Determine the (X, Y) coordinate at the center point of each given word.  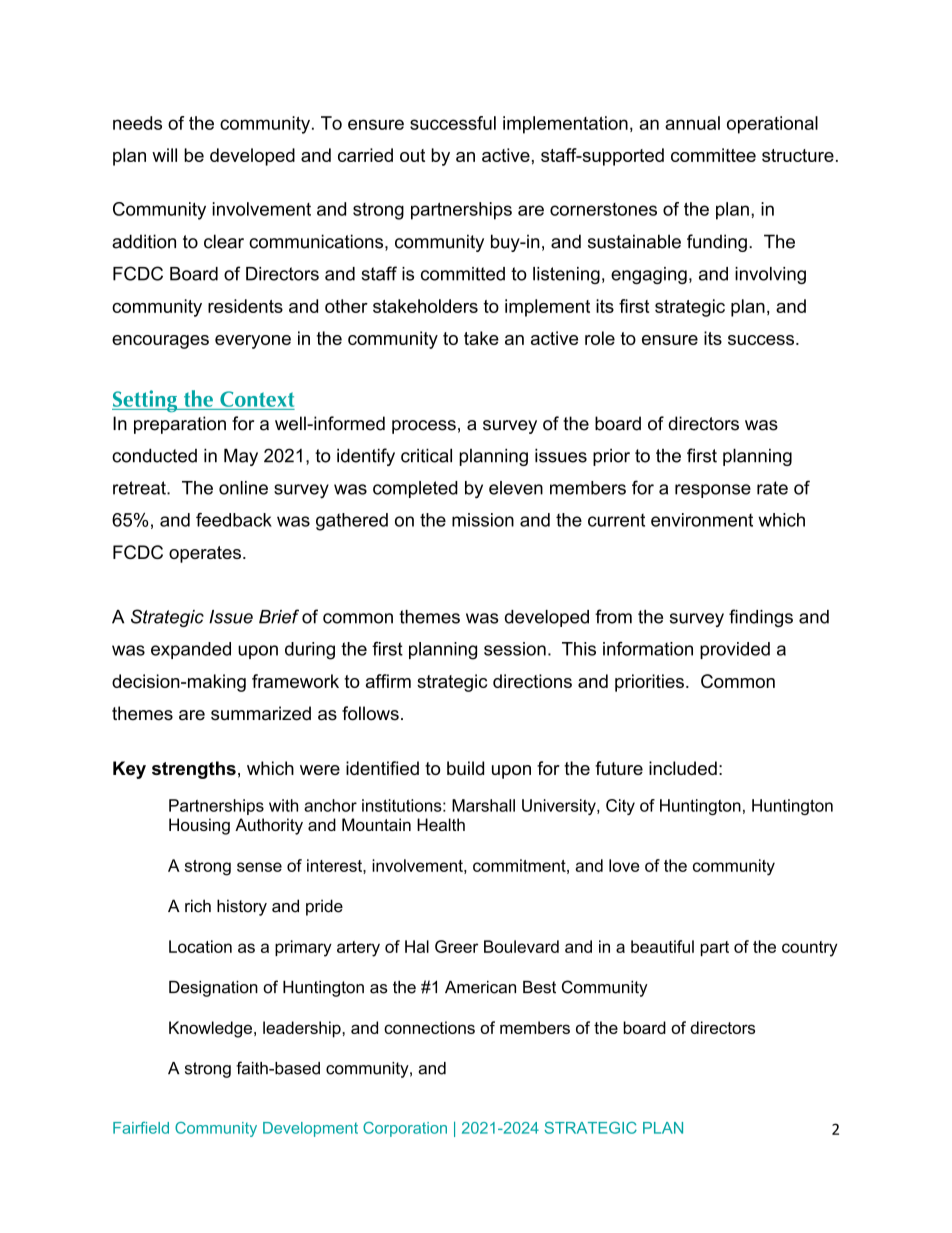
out (412, 155)
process (424, 427)
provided (735, 650)
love (624, 865)
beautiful (662, 946)
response (713, 491)
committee (713, 155)
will (164, 155)
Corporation (405, 1129)
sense (259, 867)
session (515, 649)
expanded (191, 650)
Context (257, 399)
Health (441, 824)
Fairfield (141, 1128)
